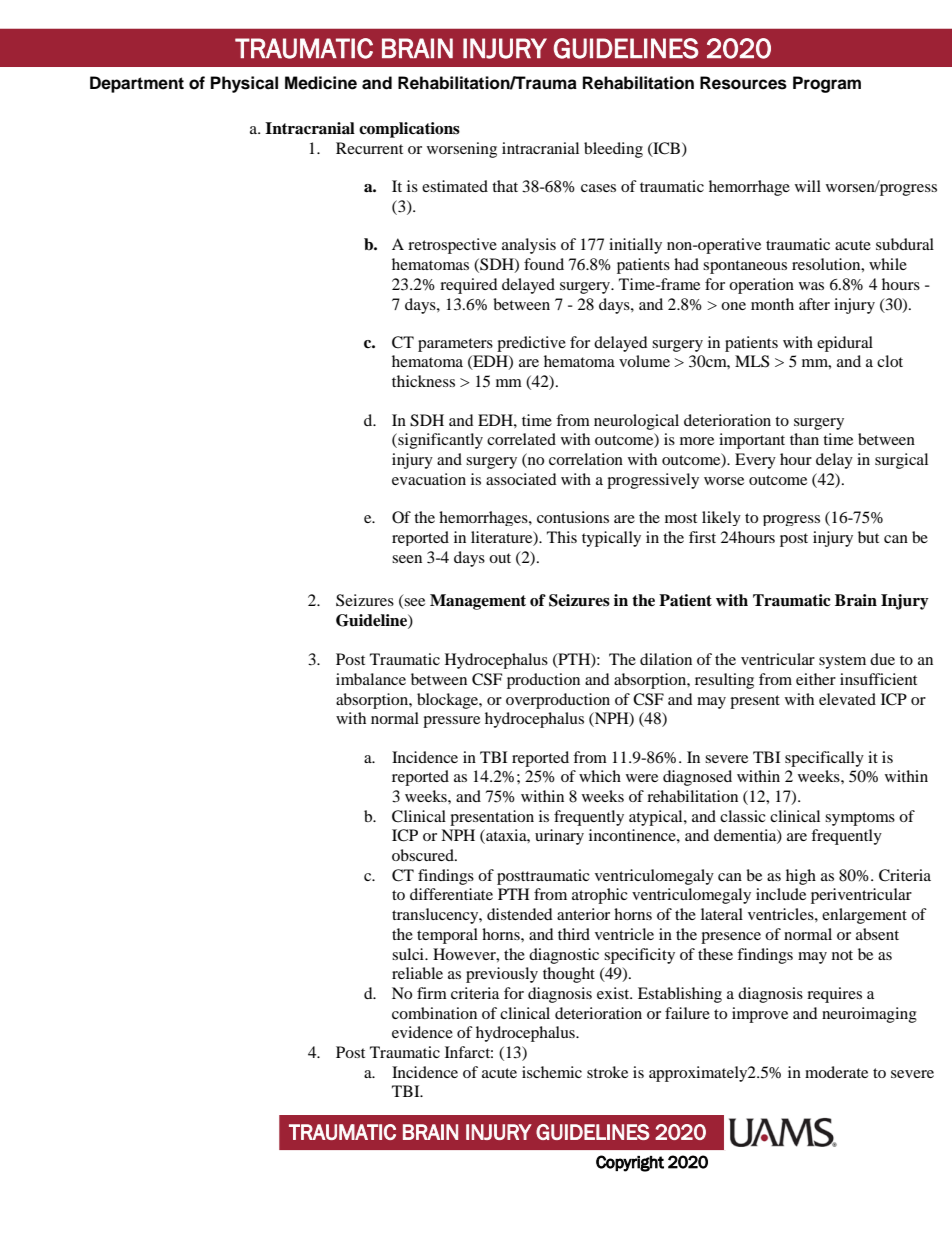  I want to click on specifically, so click(824, 759).
